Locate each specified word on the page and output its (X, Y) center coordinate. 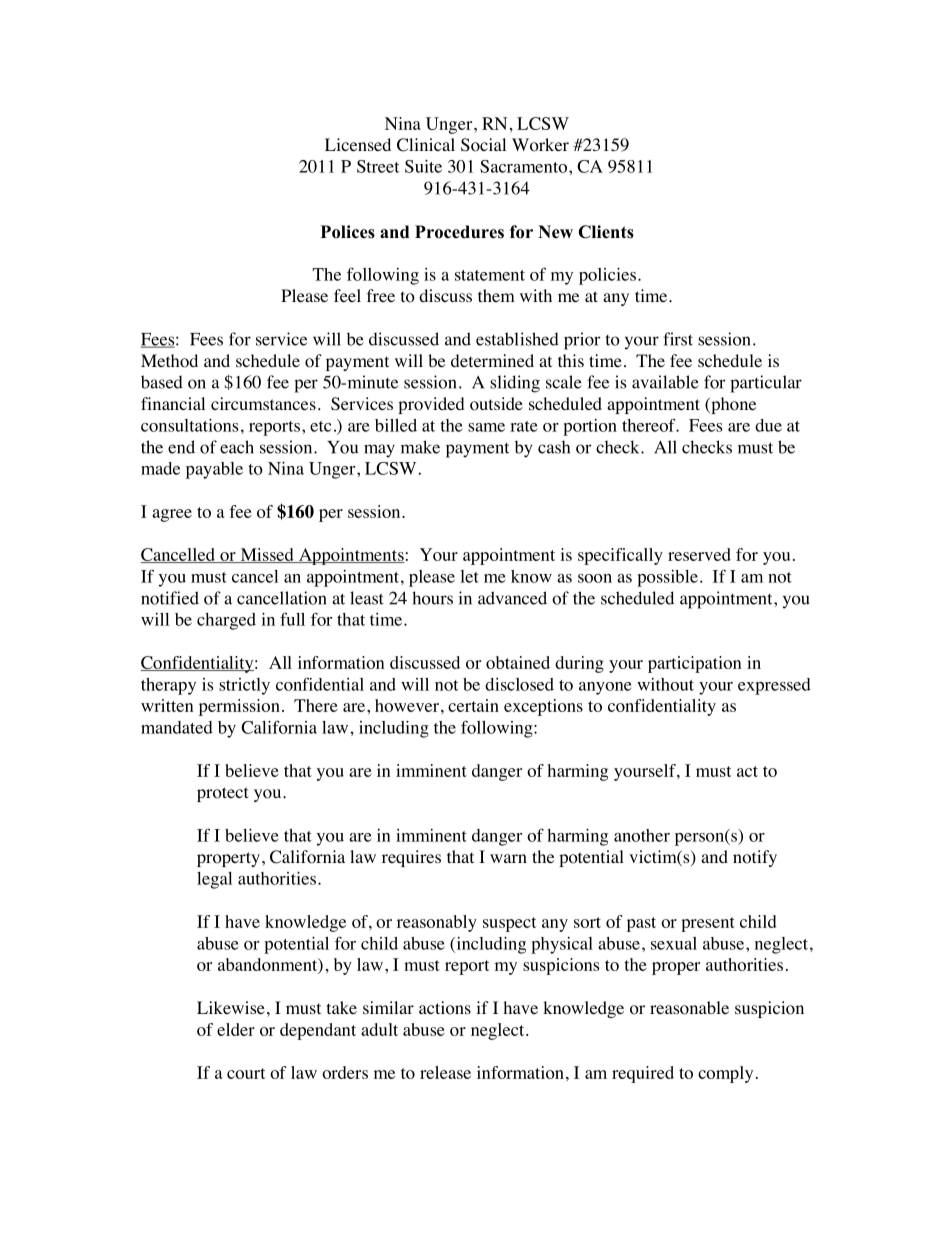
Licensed (358, 144)
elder (236, 1029)
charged (226, 621)
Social (483, 145)
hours (432, 598)
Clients (606, 232)
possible (667, 578)
